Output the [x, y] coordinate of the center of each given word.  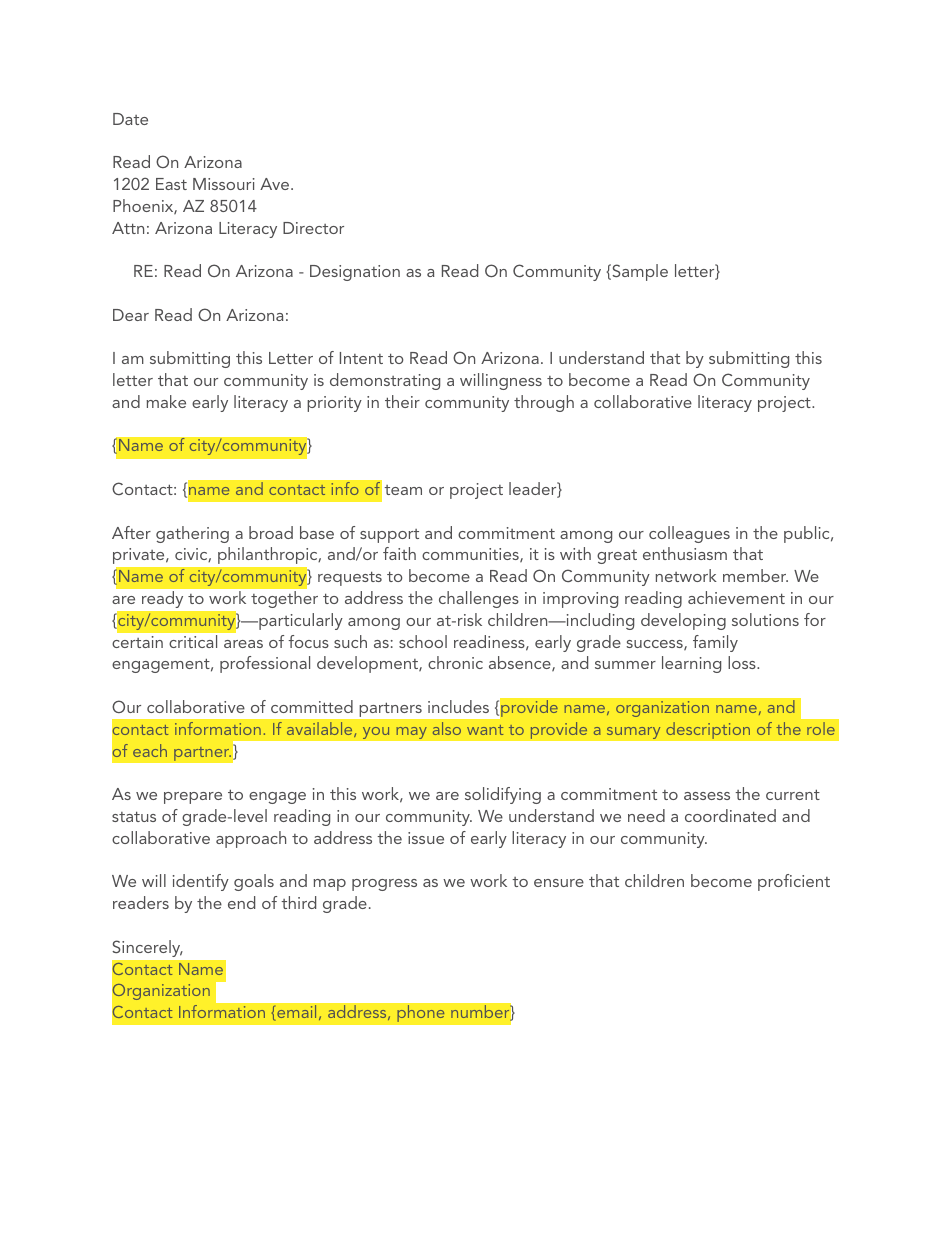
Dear [131, 315]
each [150, 750]
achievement [736, 597]
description [708, 730]
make [166, 401]
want [485, 730]
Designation [355, 273]
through [544, 403]
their [402, 401]
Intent [361, 358]
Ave [276, 184]
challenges [479, 599]
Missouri [224, 184]
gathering [192, 534]
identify [201, 882]
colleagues [689, 534]
